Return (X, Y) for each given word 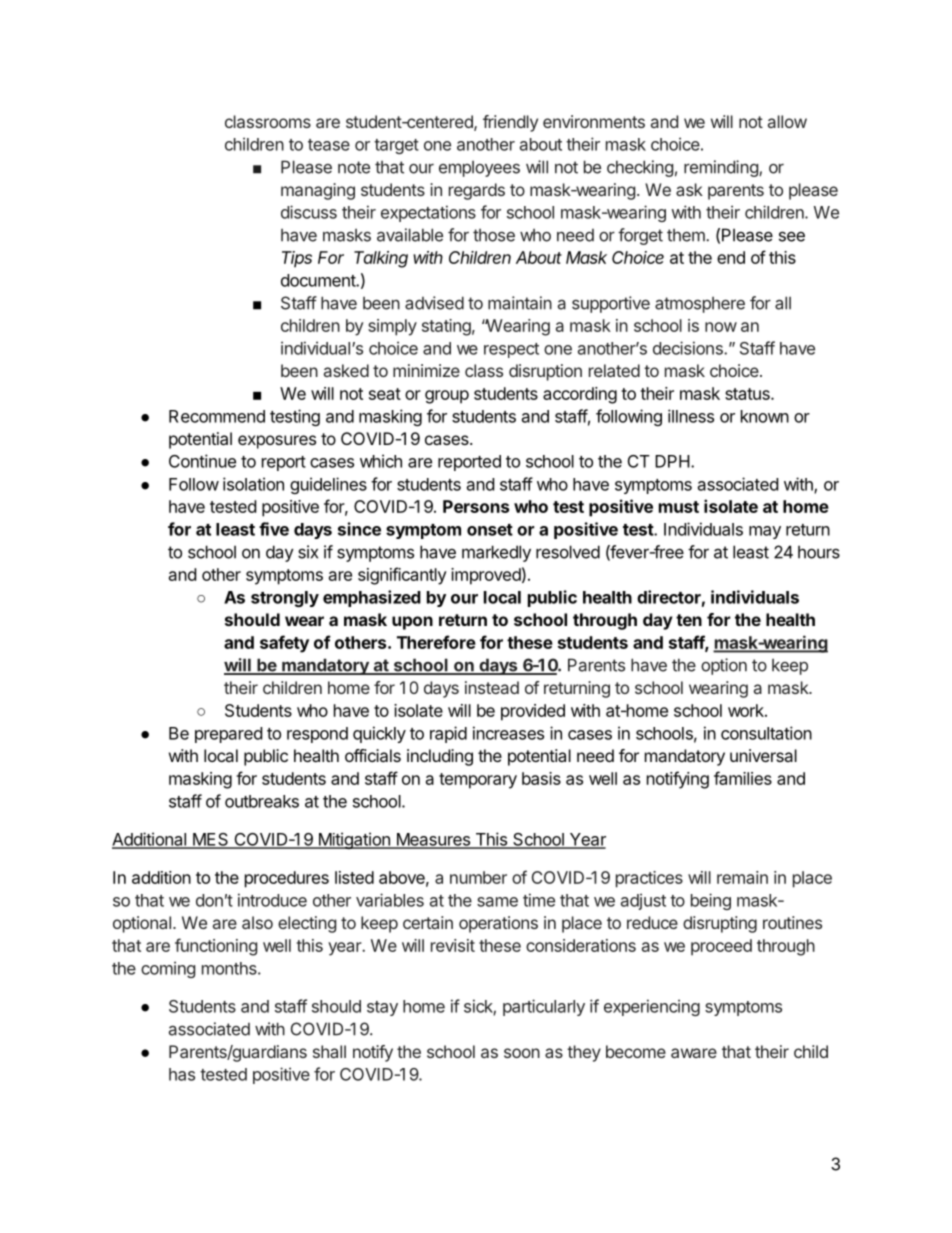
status (748, 394)
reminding (722, 168)
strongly (285, 599)
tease (329, 145)
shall (329, 1051)
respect (511, 350)
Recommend (217, 416)
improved (486, 576)
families (743, 778)
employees (479, 169)
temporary (478, 781)
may (765, 532)
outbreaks (262, 801)
